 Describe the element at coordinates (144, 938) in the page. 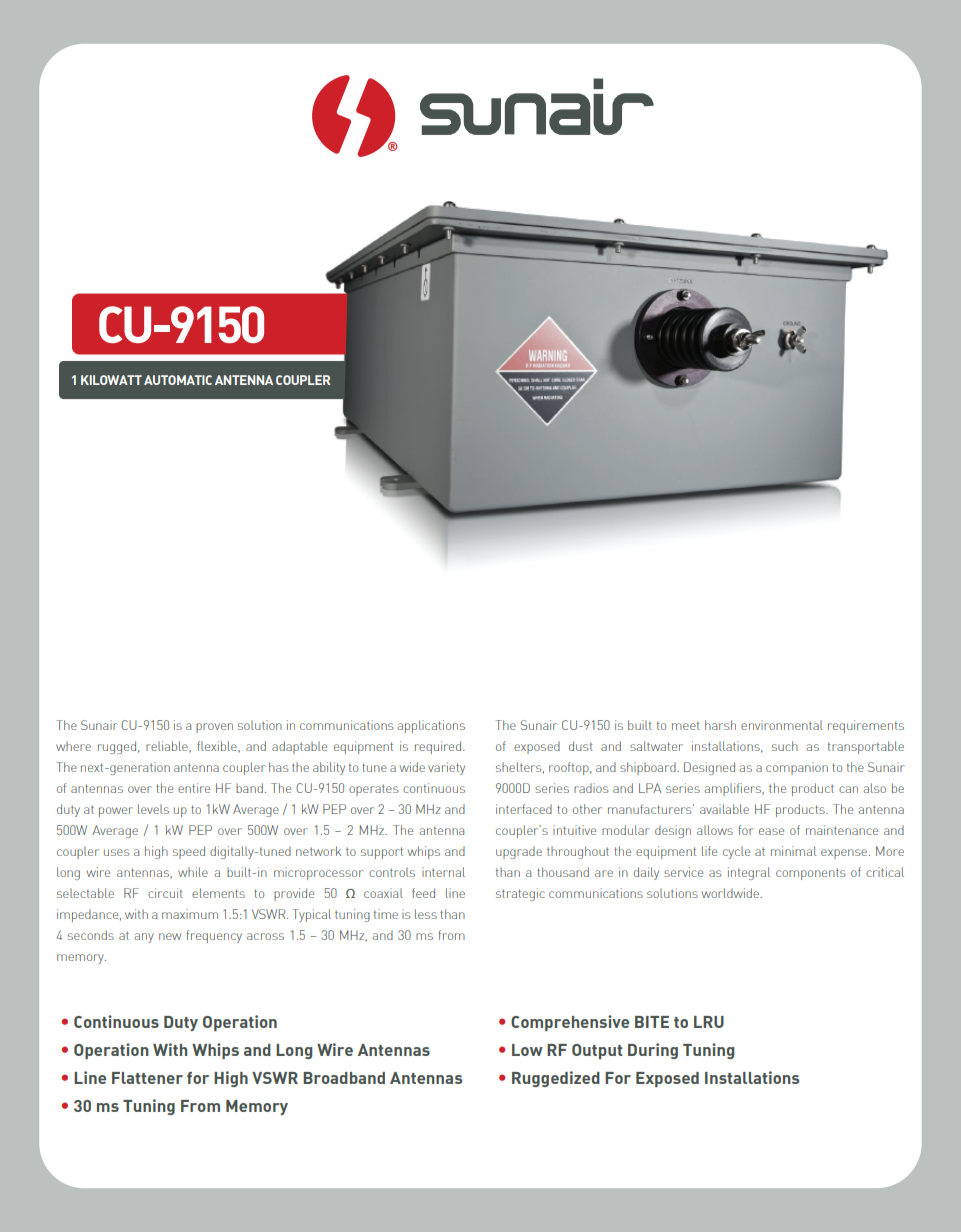

I see `any` at that location.
